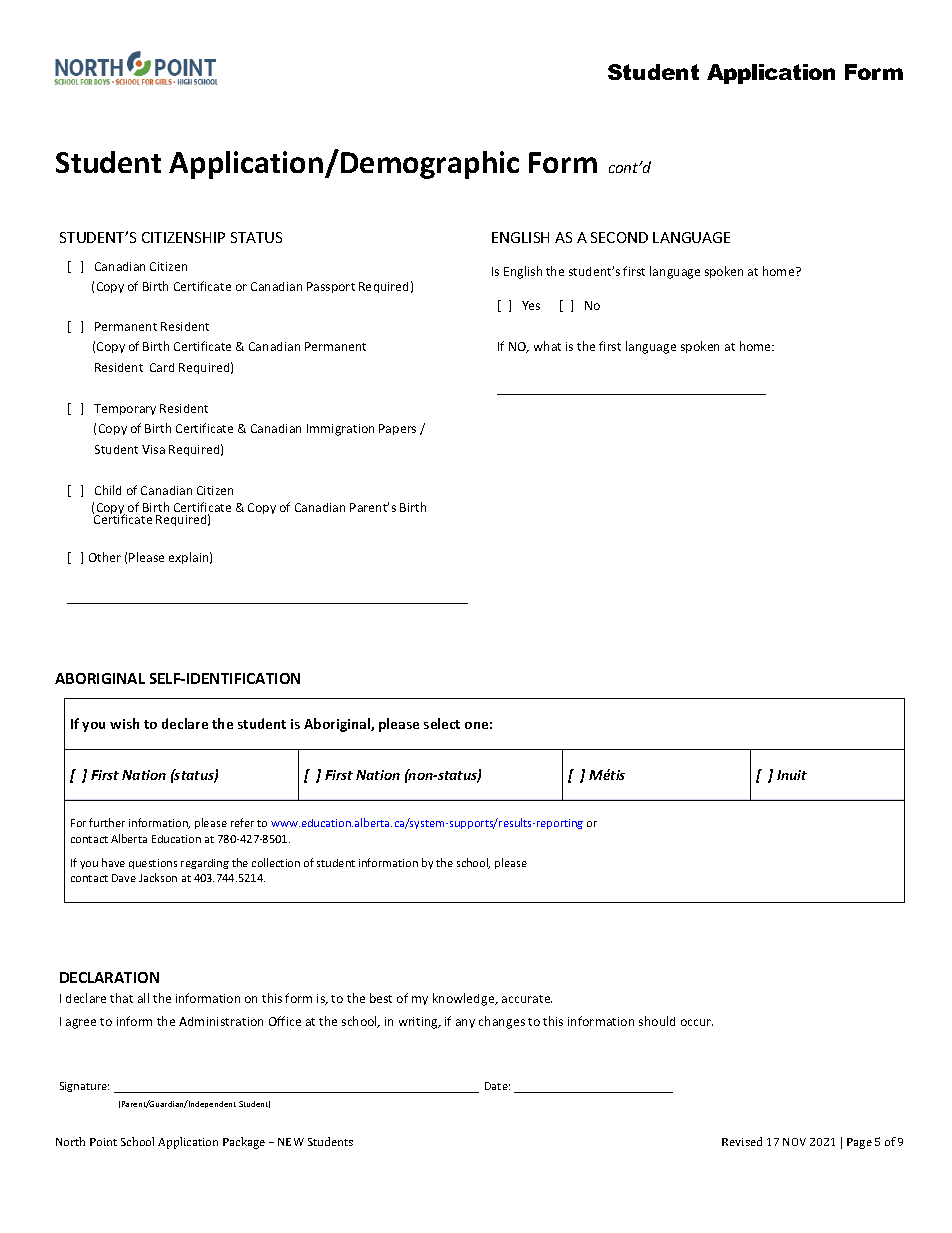  I want to click on Passport, so click(331, 287).
